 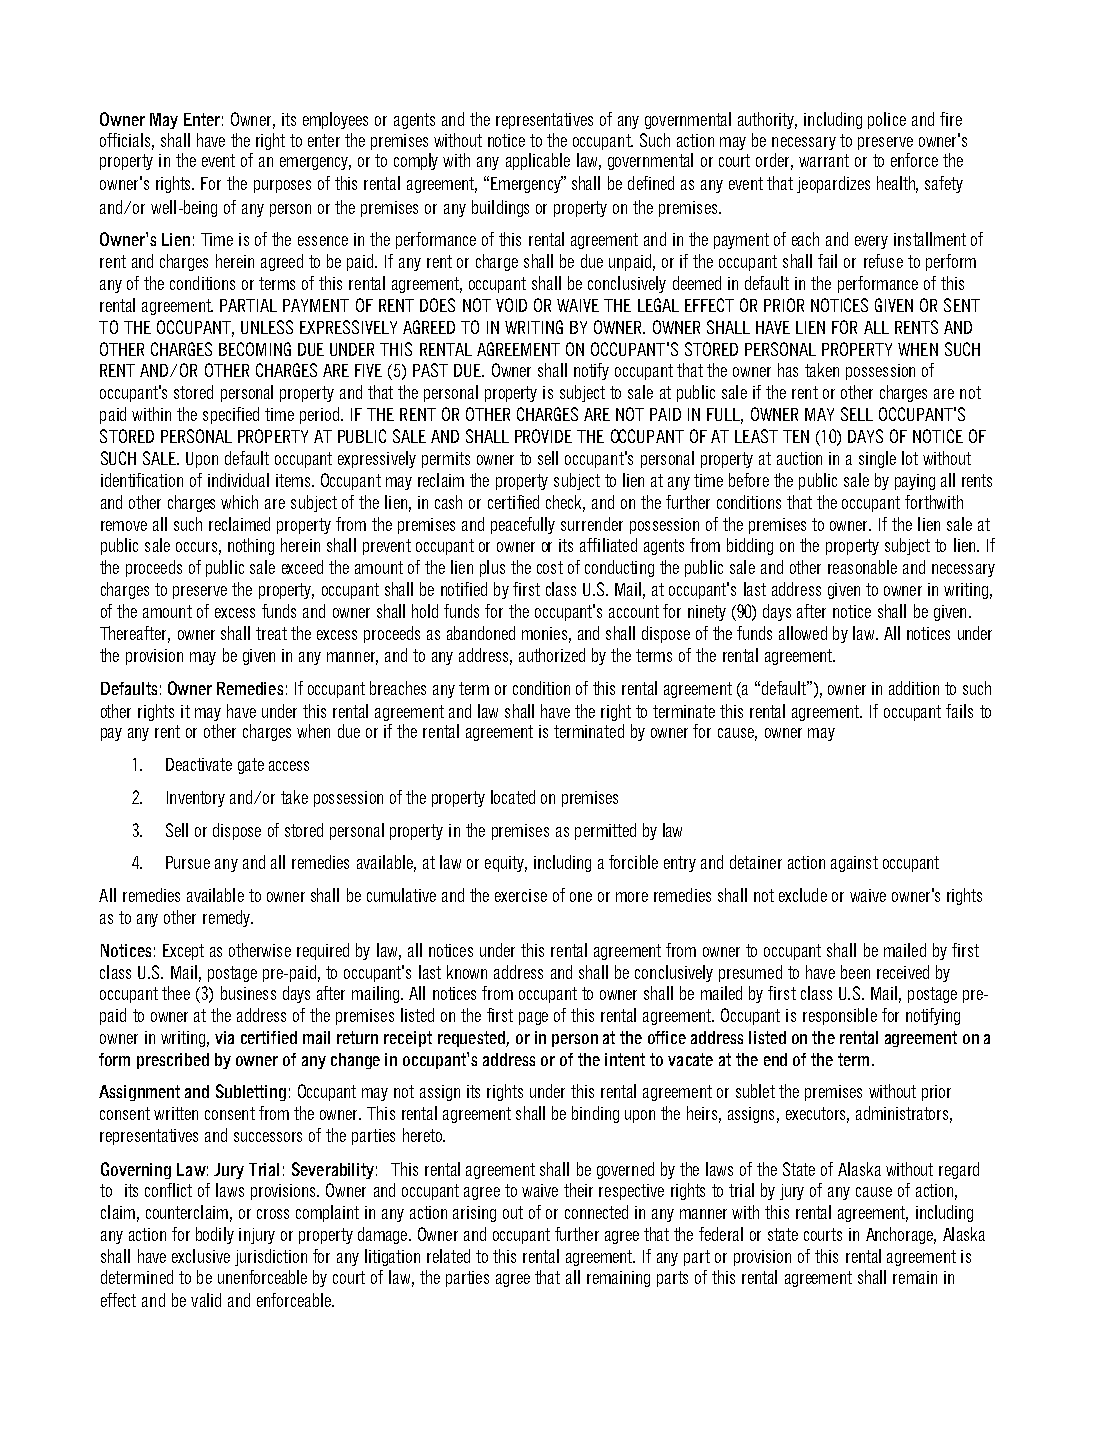 I want to click on connected, so click(x=596, y=1212).
